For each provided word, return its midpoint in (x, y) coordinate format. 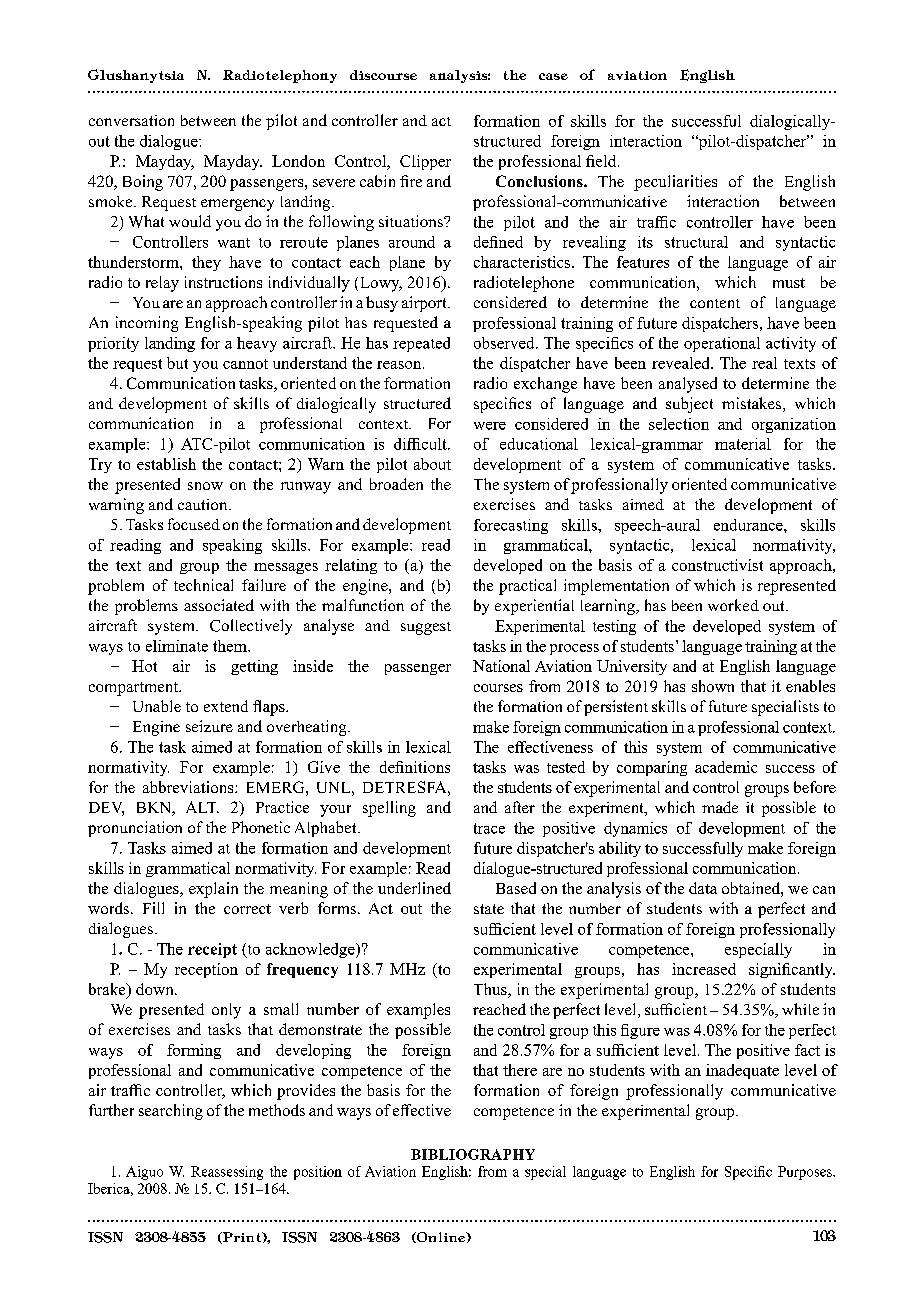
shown (713, 686)
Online (441, 1237)
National (501, 666)
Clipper (425, 162)
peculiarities (675, 183)
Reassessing (227, 1173)
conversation (131, 120)
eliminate (177, 646)
